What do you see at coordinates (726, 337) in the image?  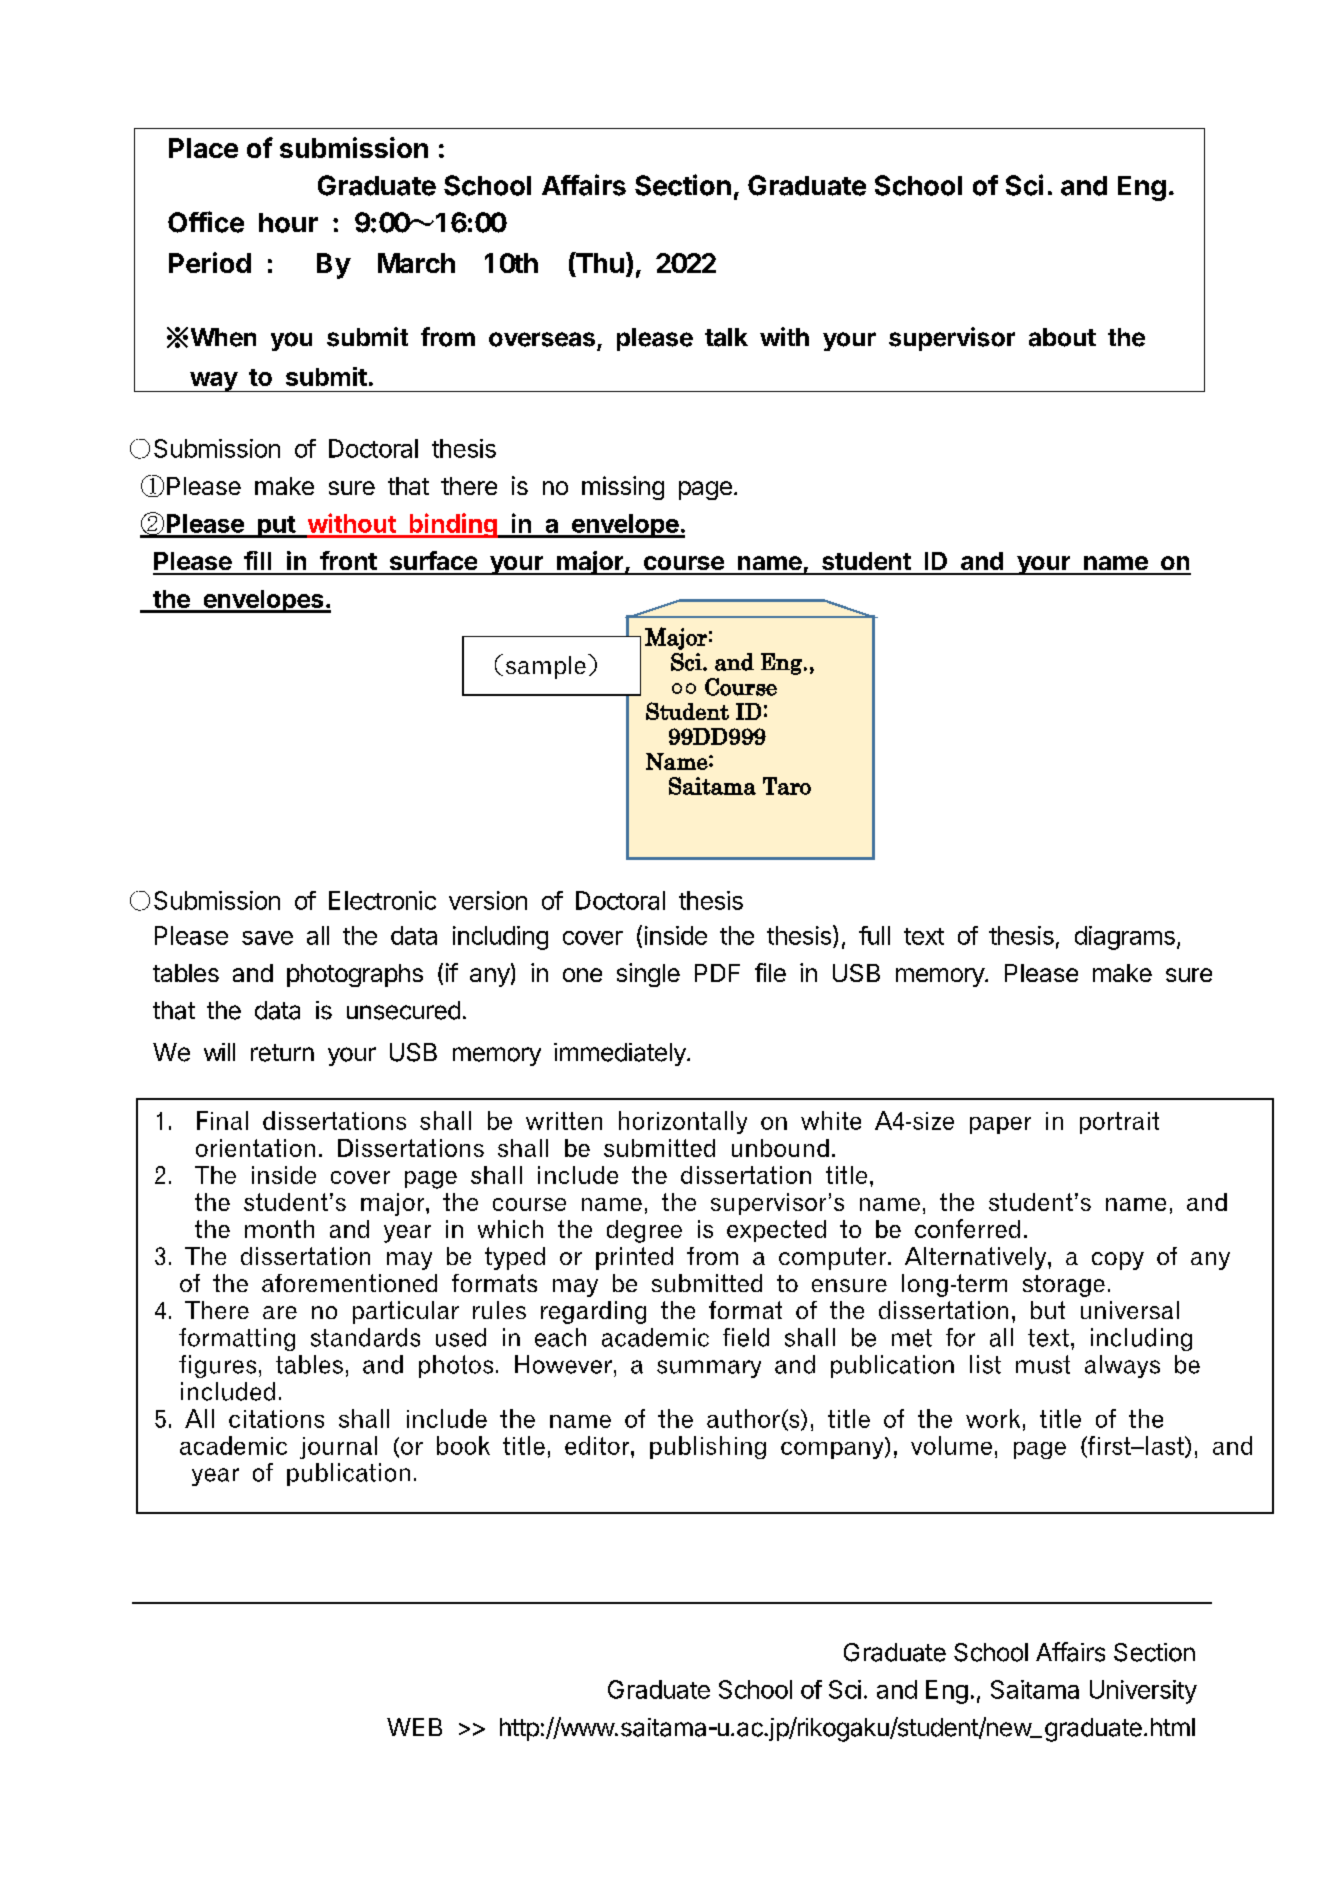 I see `talk` at bounding box center [726, 337].
